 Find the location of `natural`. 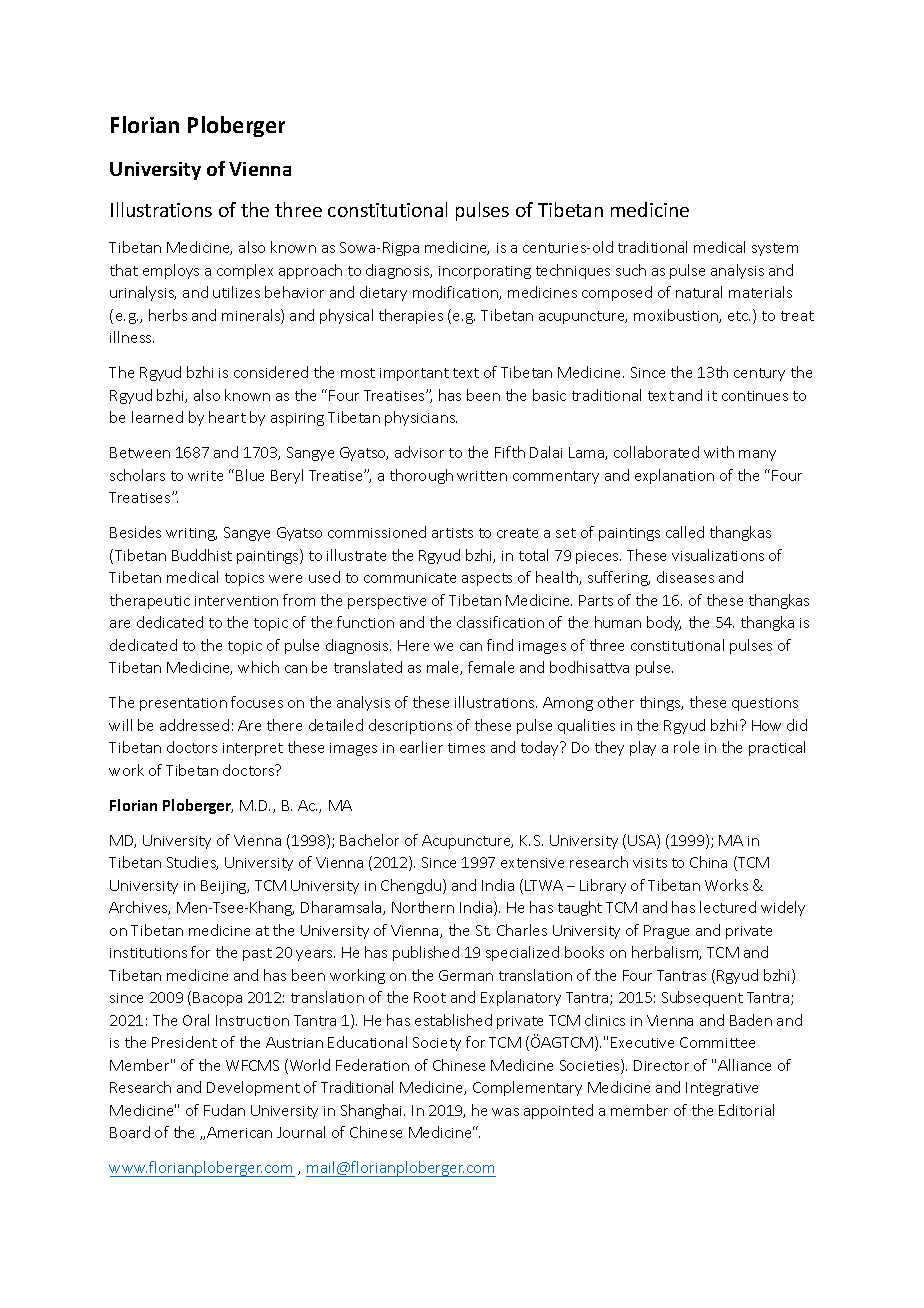

natural is located at coordinates (699, 292).
